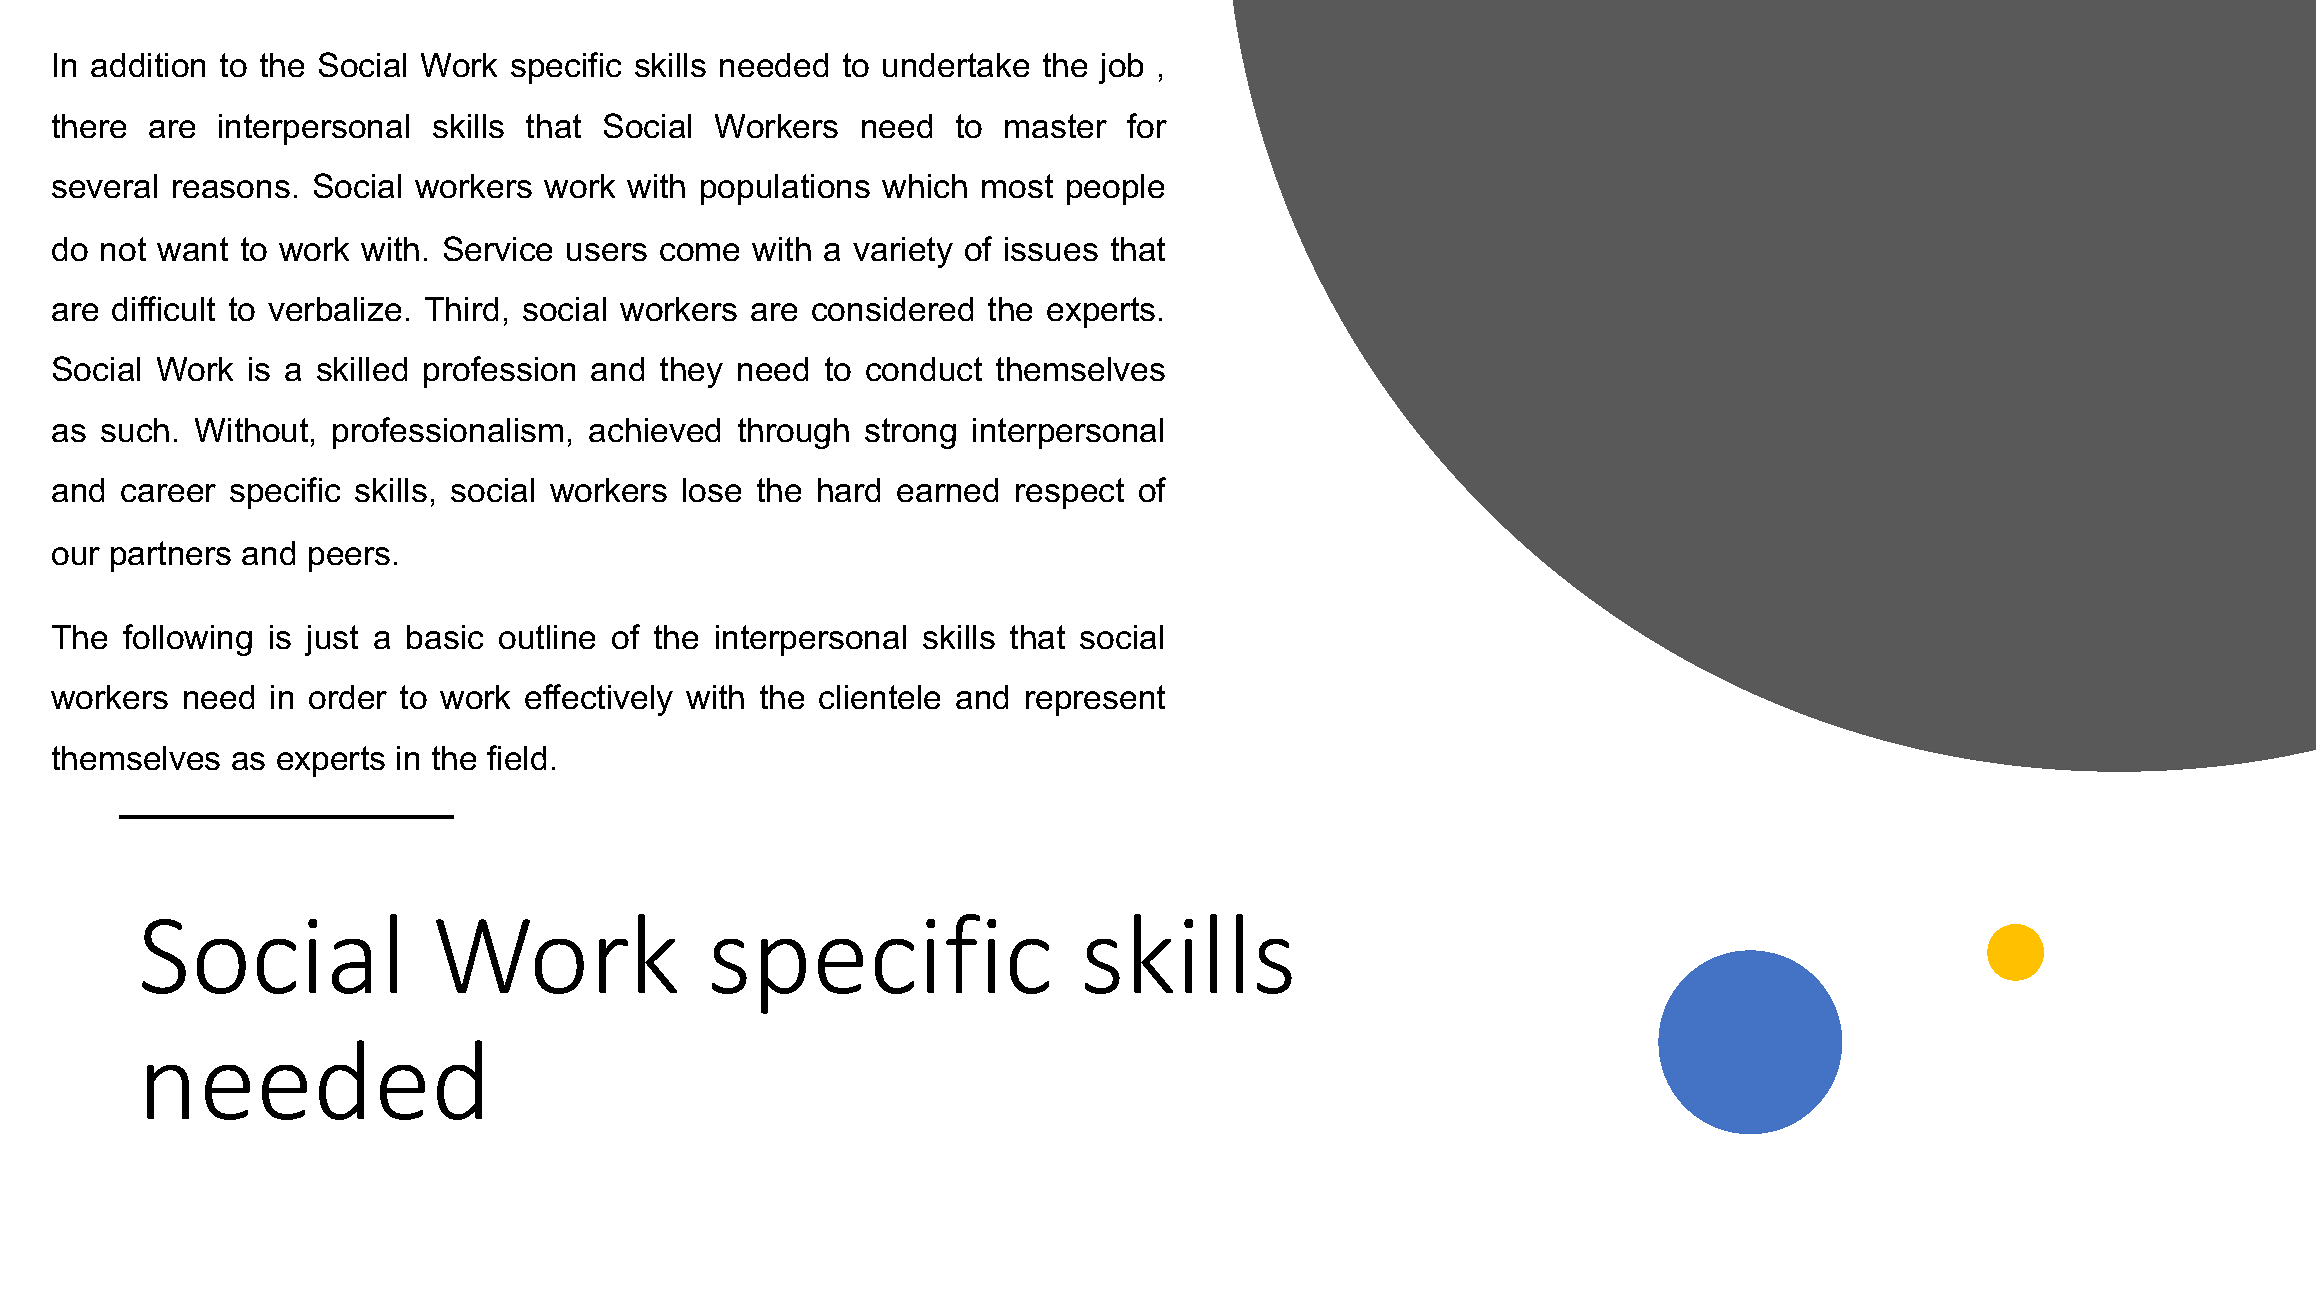 The height and width of the screenshot is (1303, 2316). I want to click on job, so click(1121, 68).
